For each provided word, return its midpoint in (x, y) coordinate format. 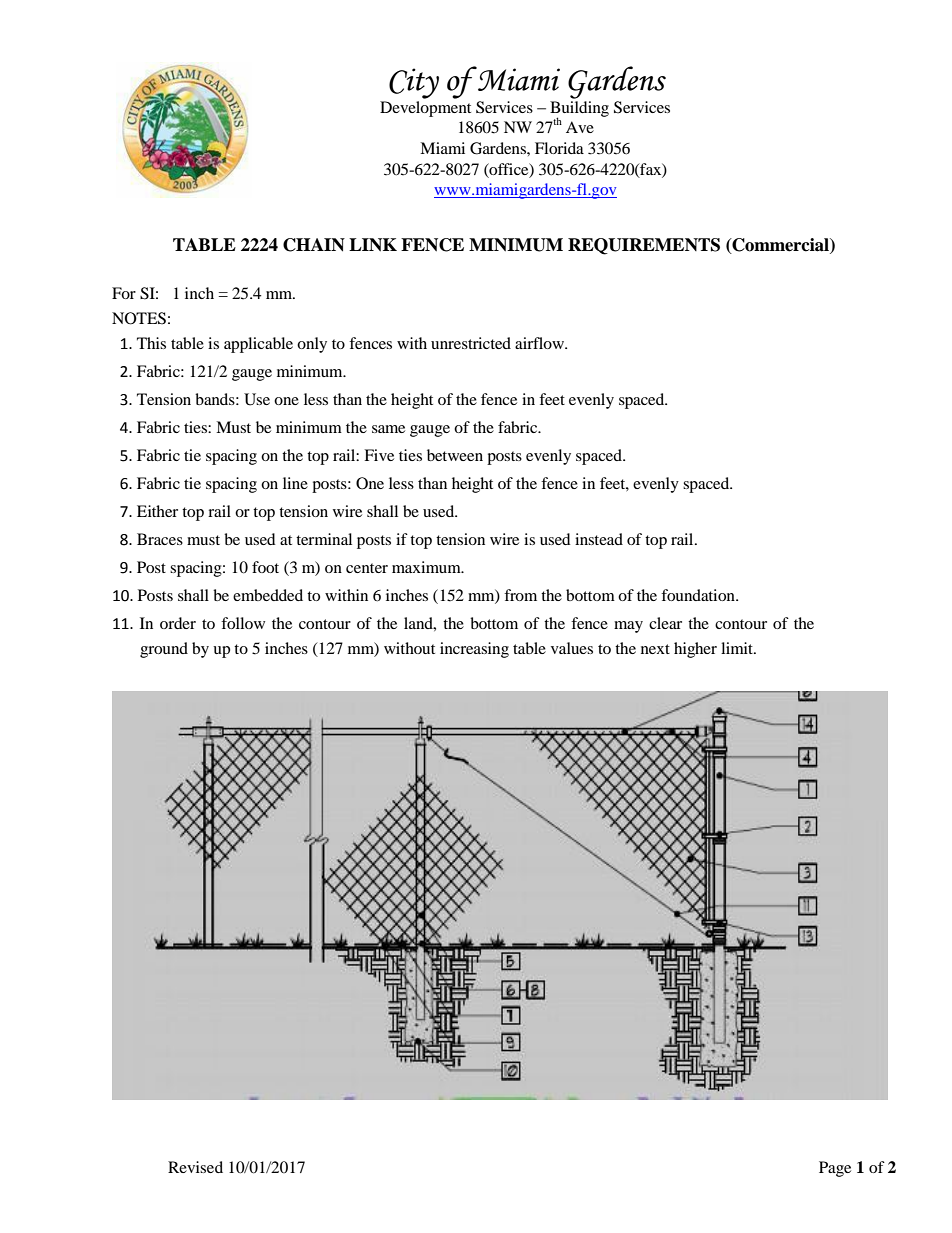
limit (738, 648)
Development (425, 109)
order (178, 623)
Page (835, 1169)
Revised (195, 1167)
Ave (580, 127)
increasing (474, 650)
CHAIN (314, 245)
